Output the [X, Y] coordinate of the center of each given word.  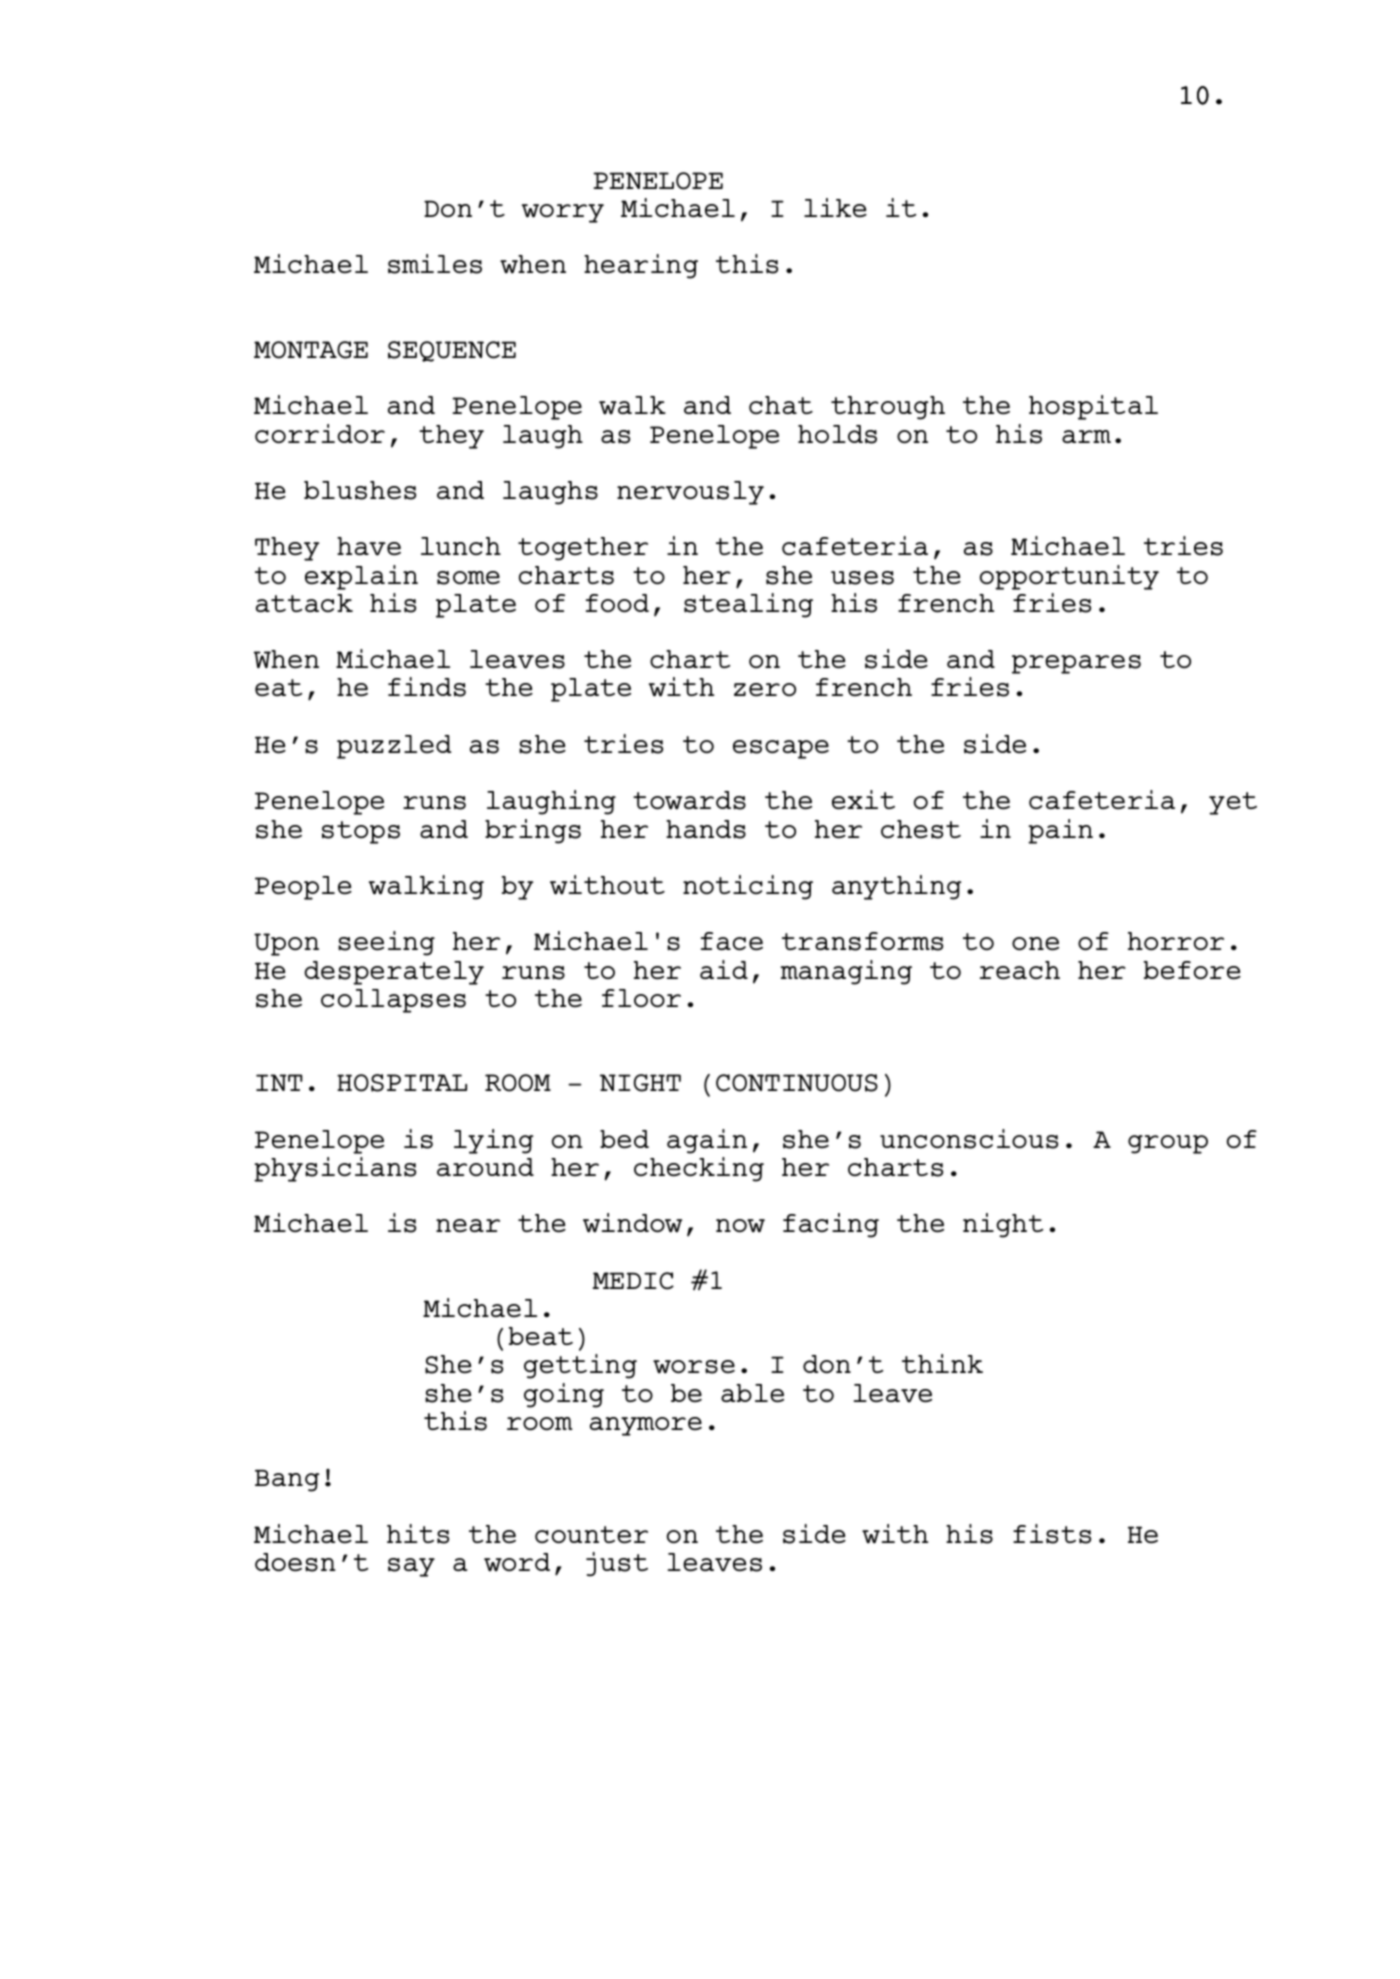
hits [418, 1534]
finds [427, 687]
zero [765, 690]
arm [1086, 436]
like [835, 208]
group [1168, 1144]
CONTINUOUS [797, 1083]
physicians [335, 1169]
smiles [435, 264]
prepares [1076, 664]
